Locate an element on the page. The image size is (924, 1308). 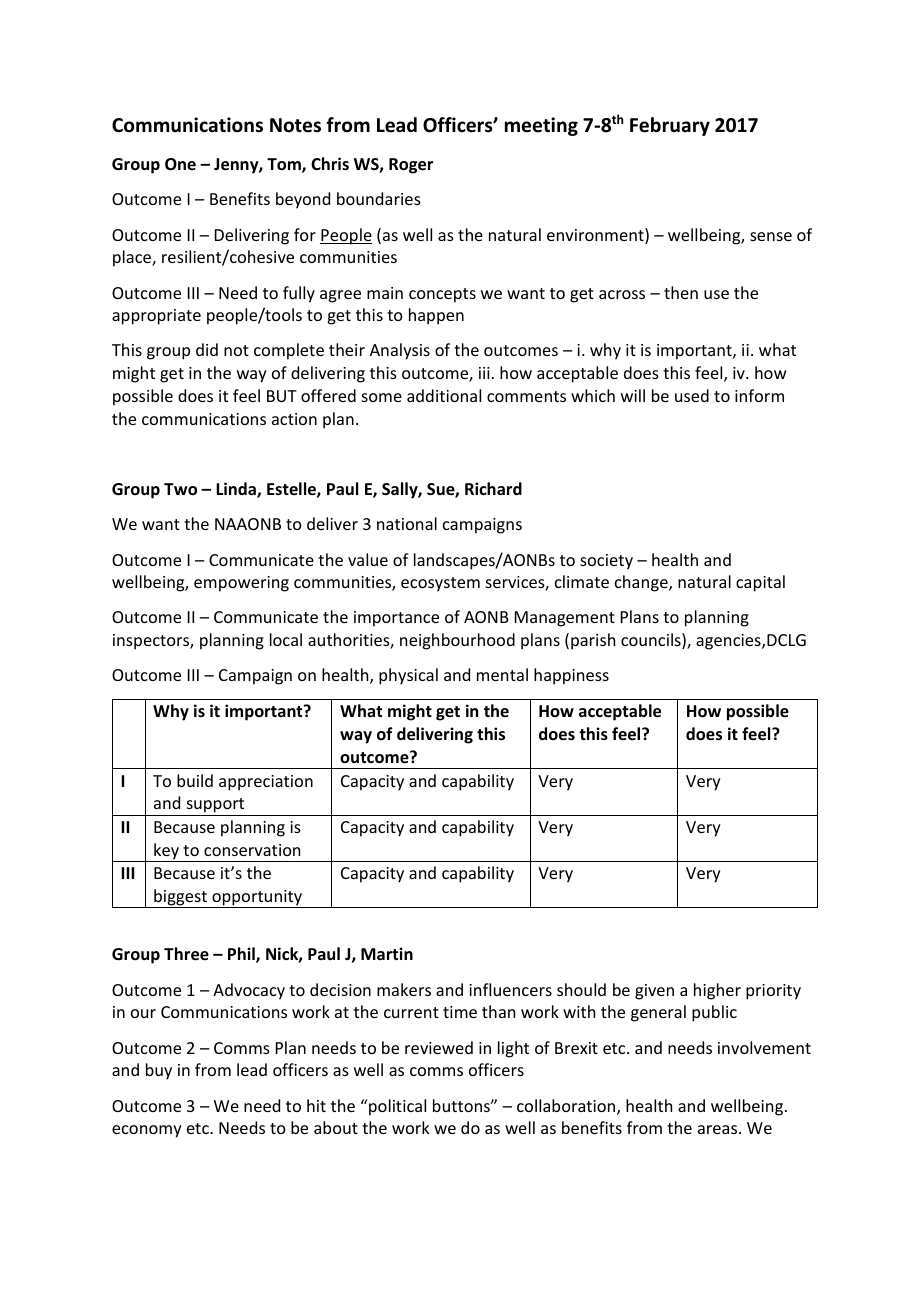
Martin is located at coordinates (387, 953).
